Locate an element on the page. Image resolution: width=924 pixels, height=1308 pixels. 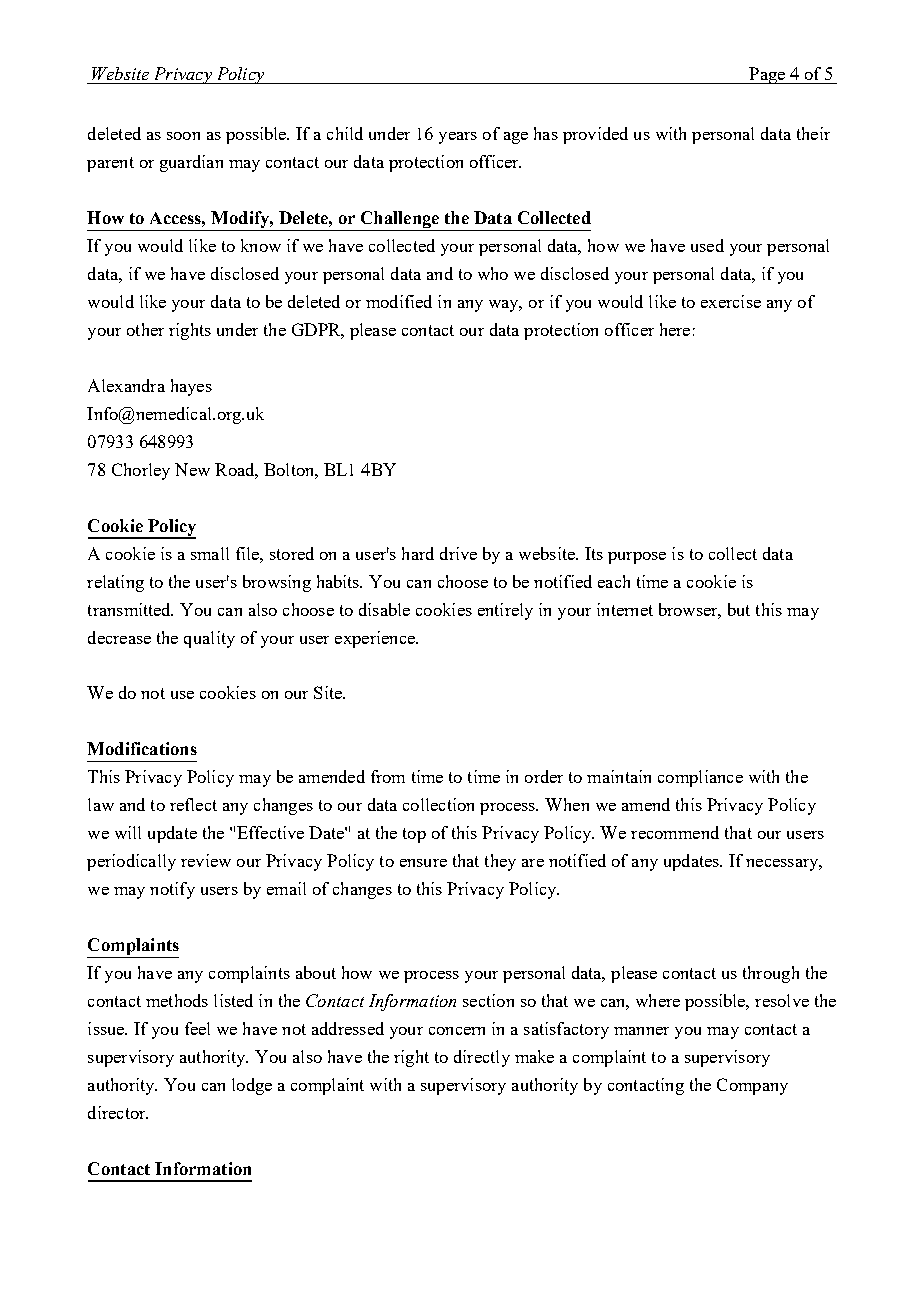
entirely is located at coordinates (505, 611).
